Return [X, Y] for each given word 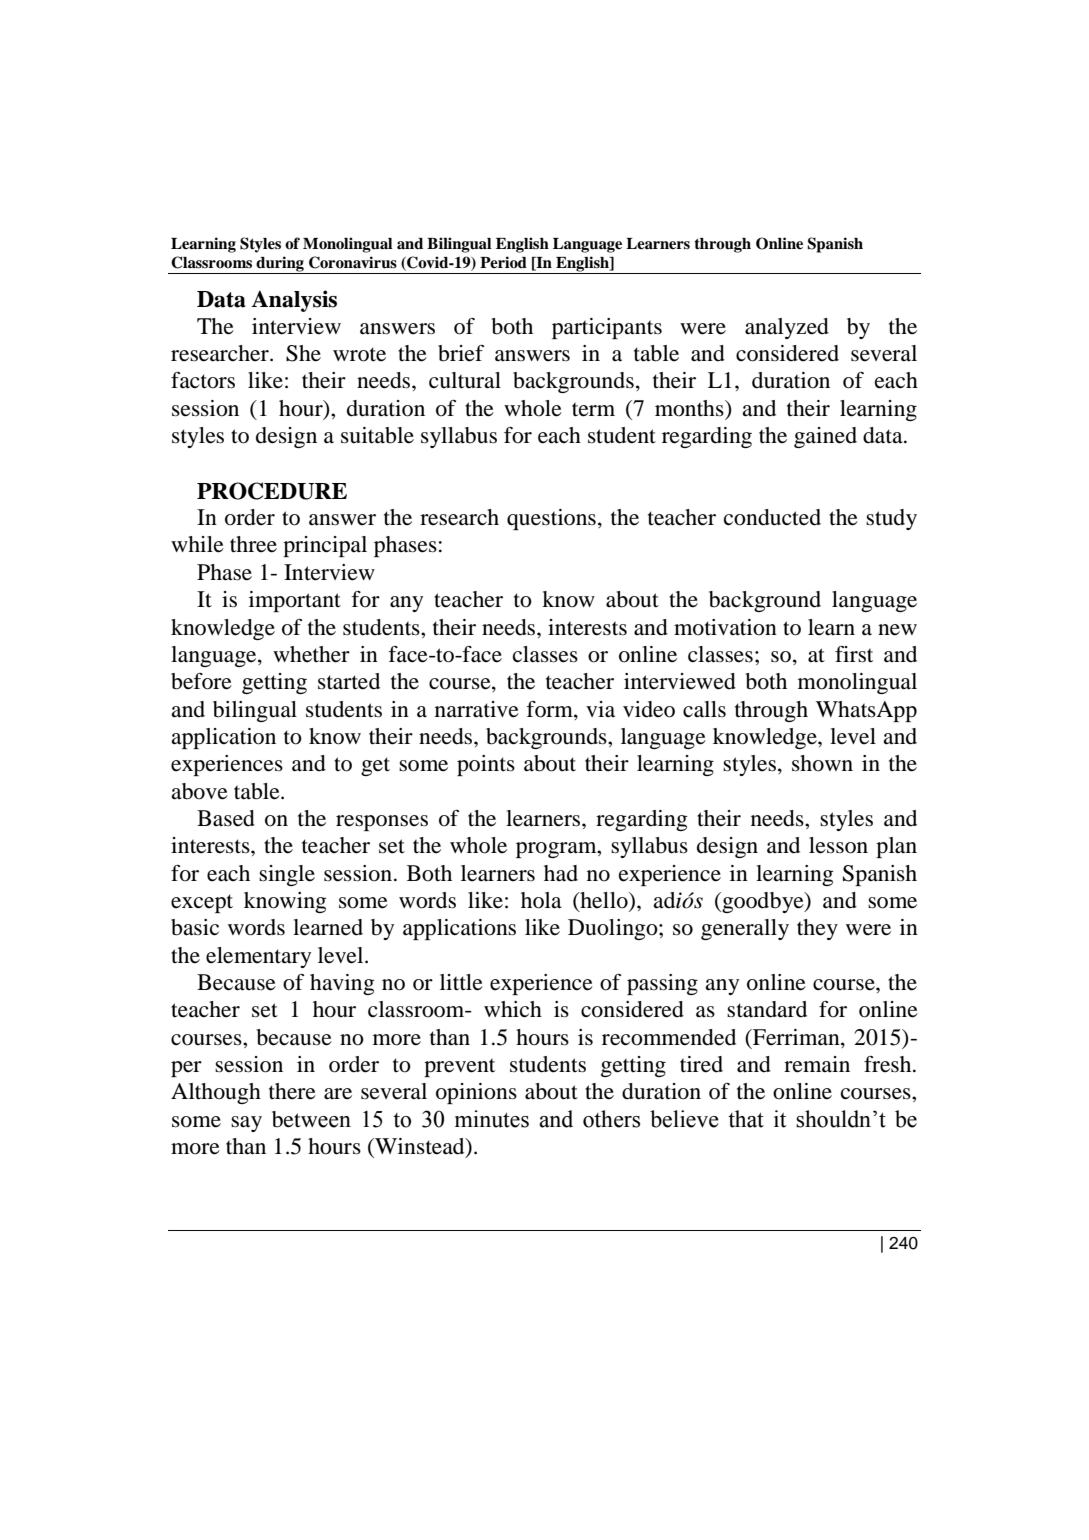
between [311, 1119]
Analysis [294, 301]
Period [503, 262]
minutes [492, 1119]
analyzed [787, 328]
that [746, 1119]
